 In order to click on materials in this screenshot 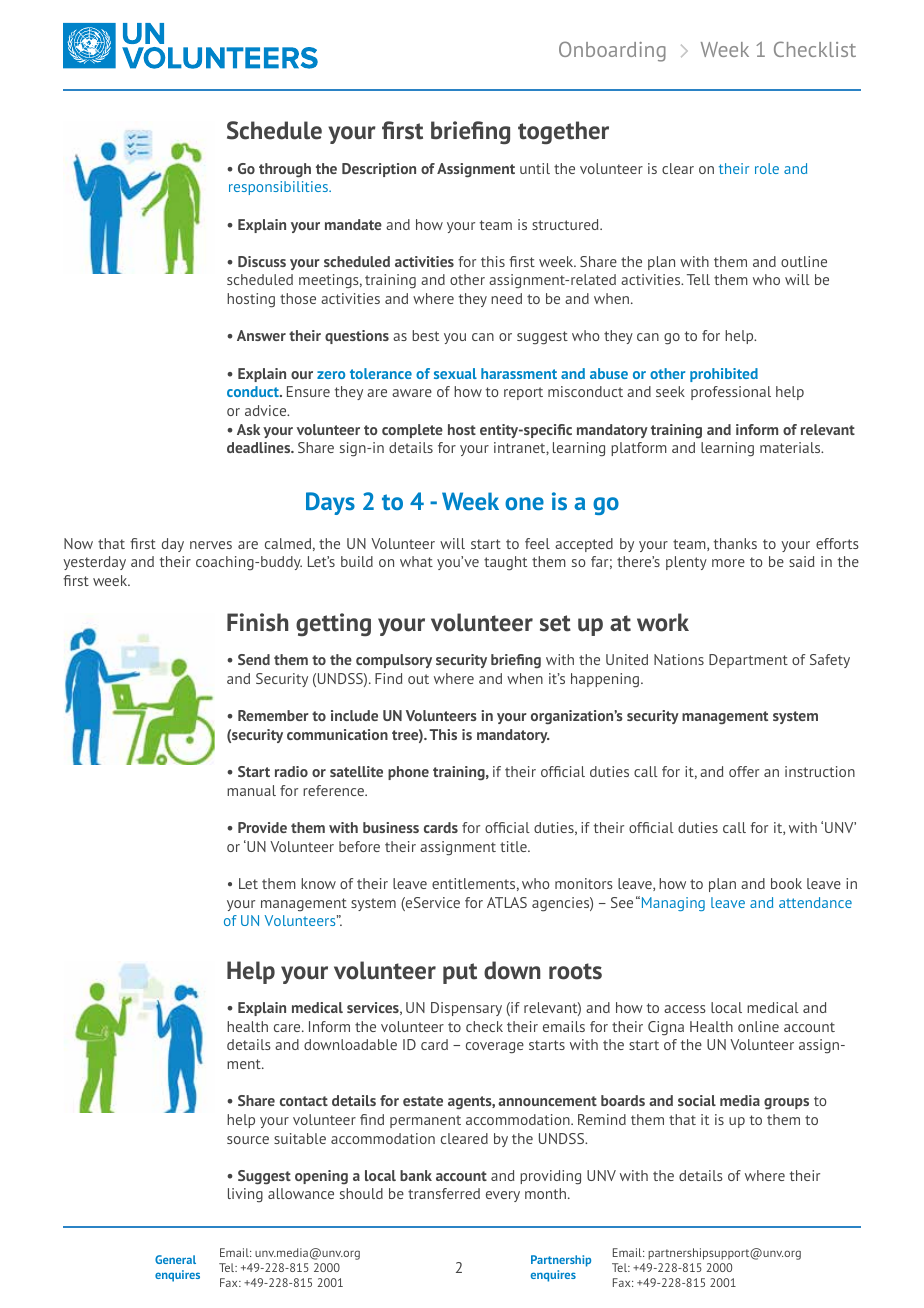, I will do `click(791, 447)`.
